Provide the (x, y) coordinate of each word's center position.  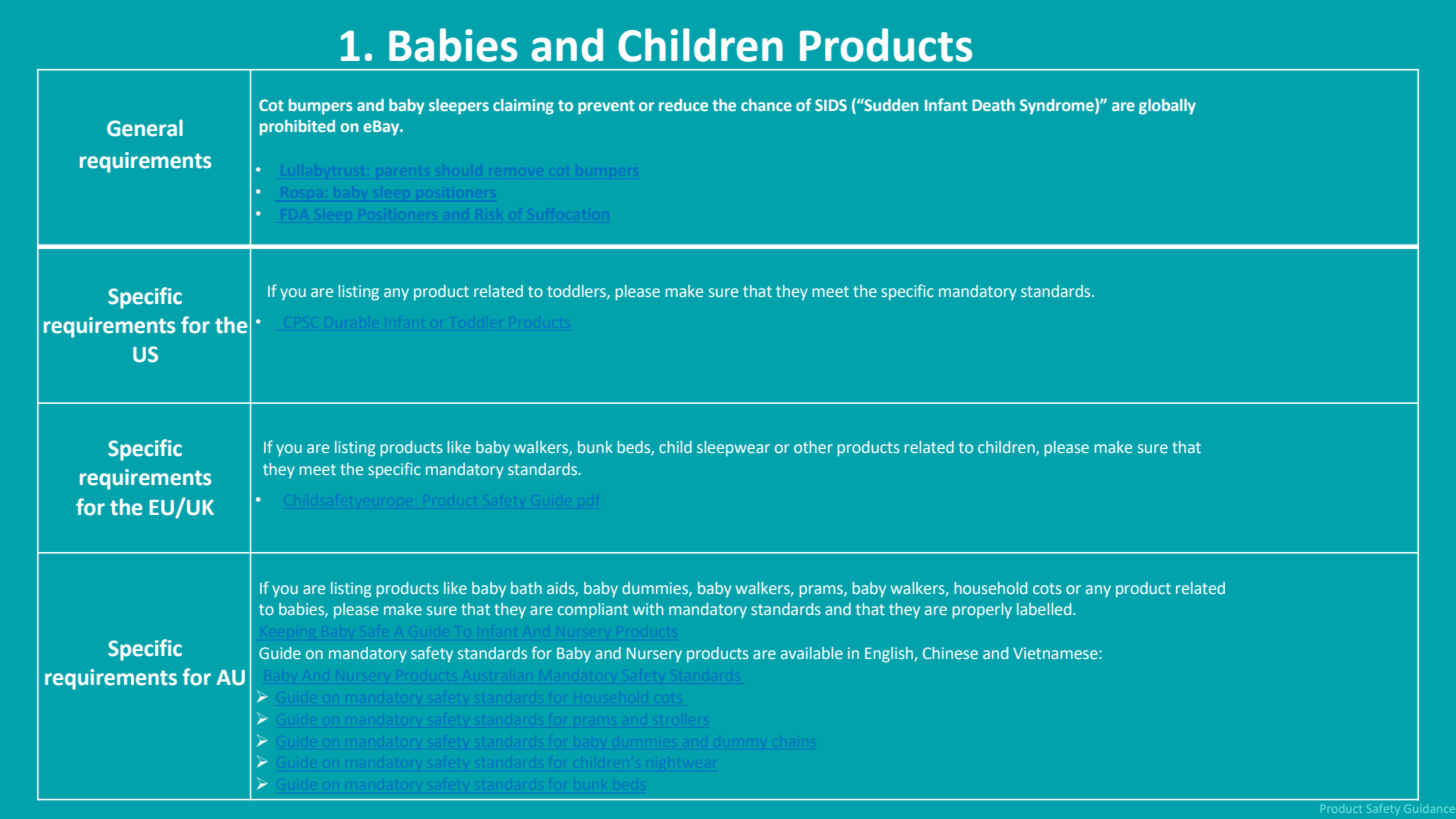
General (145, 128)
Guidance (1429, 808)
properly (982, 611)
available (812, 653)
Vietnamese (1056, 653)
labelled (1045, 609)
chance (766, 105)
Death (993, 105)
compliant (593, 610)
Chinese (950, 653)
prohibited (297, 128)
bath (526, 588)
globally (1167, 107)
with (648, 609)
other (813, 447)
